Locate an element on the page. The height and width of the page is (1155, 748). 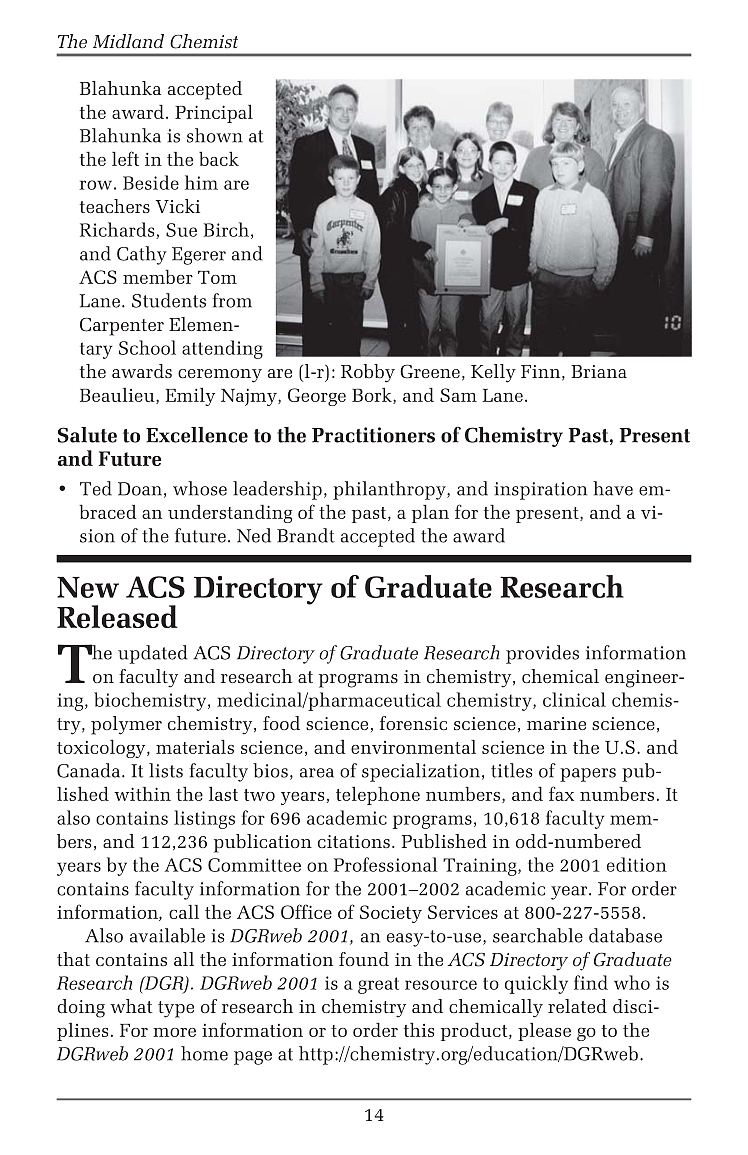
fax is located at coordinates (561, 793).
